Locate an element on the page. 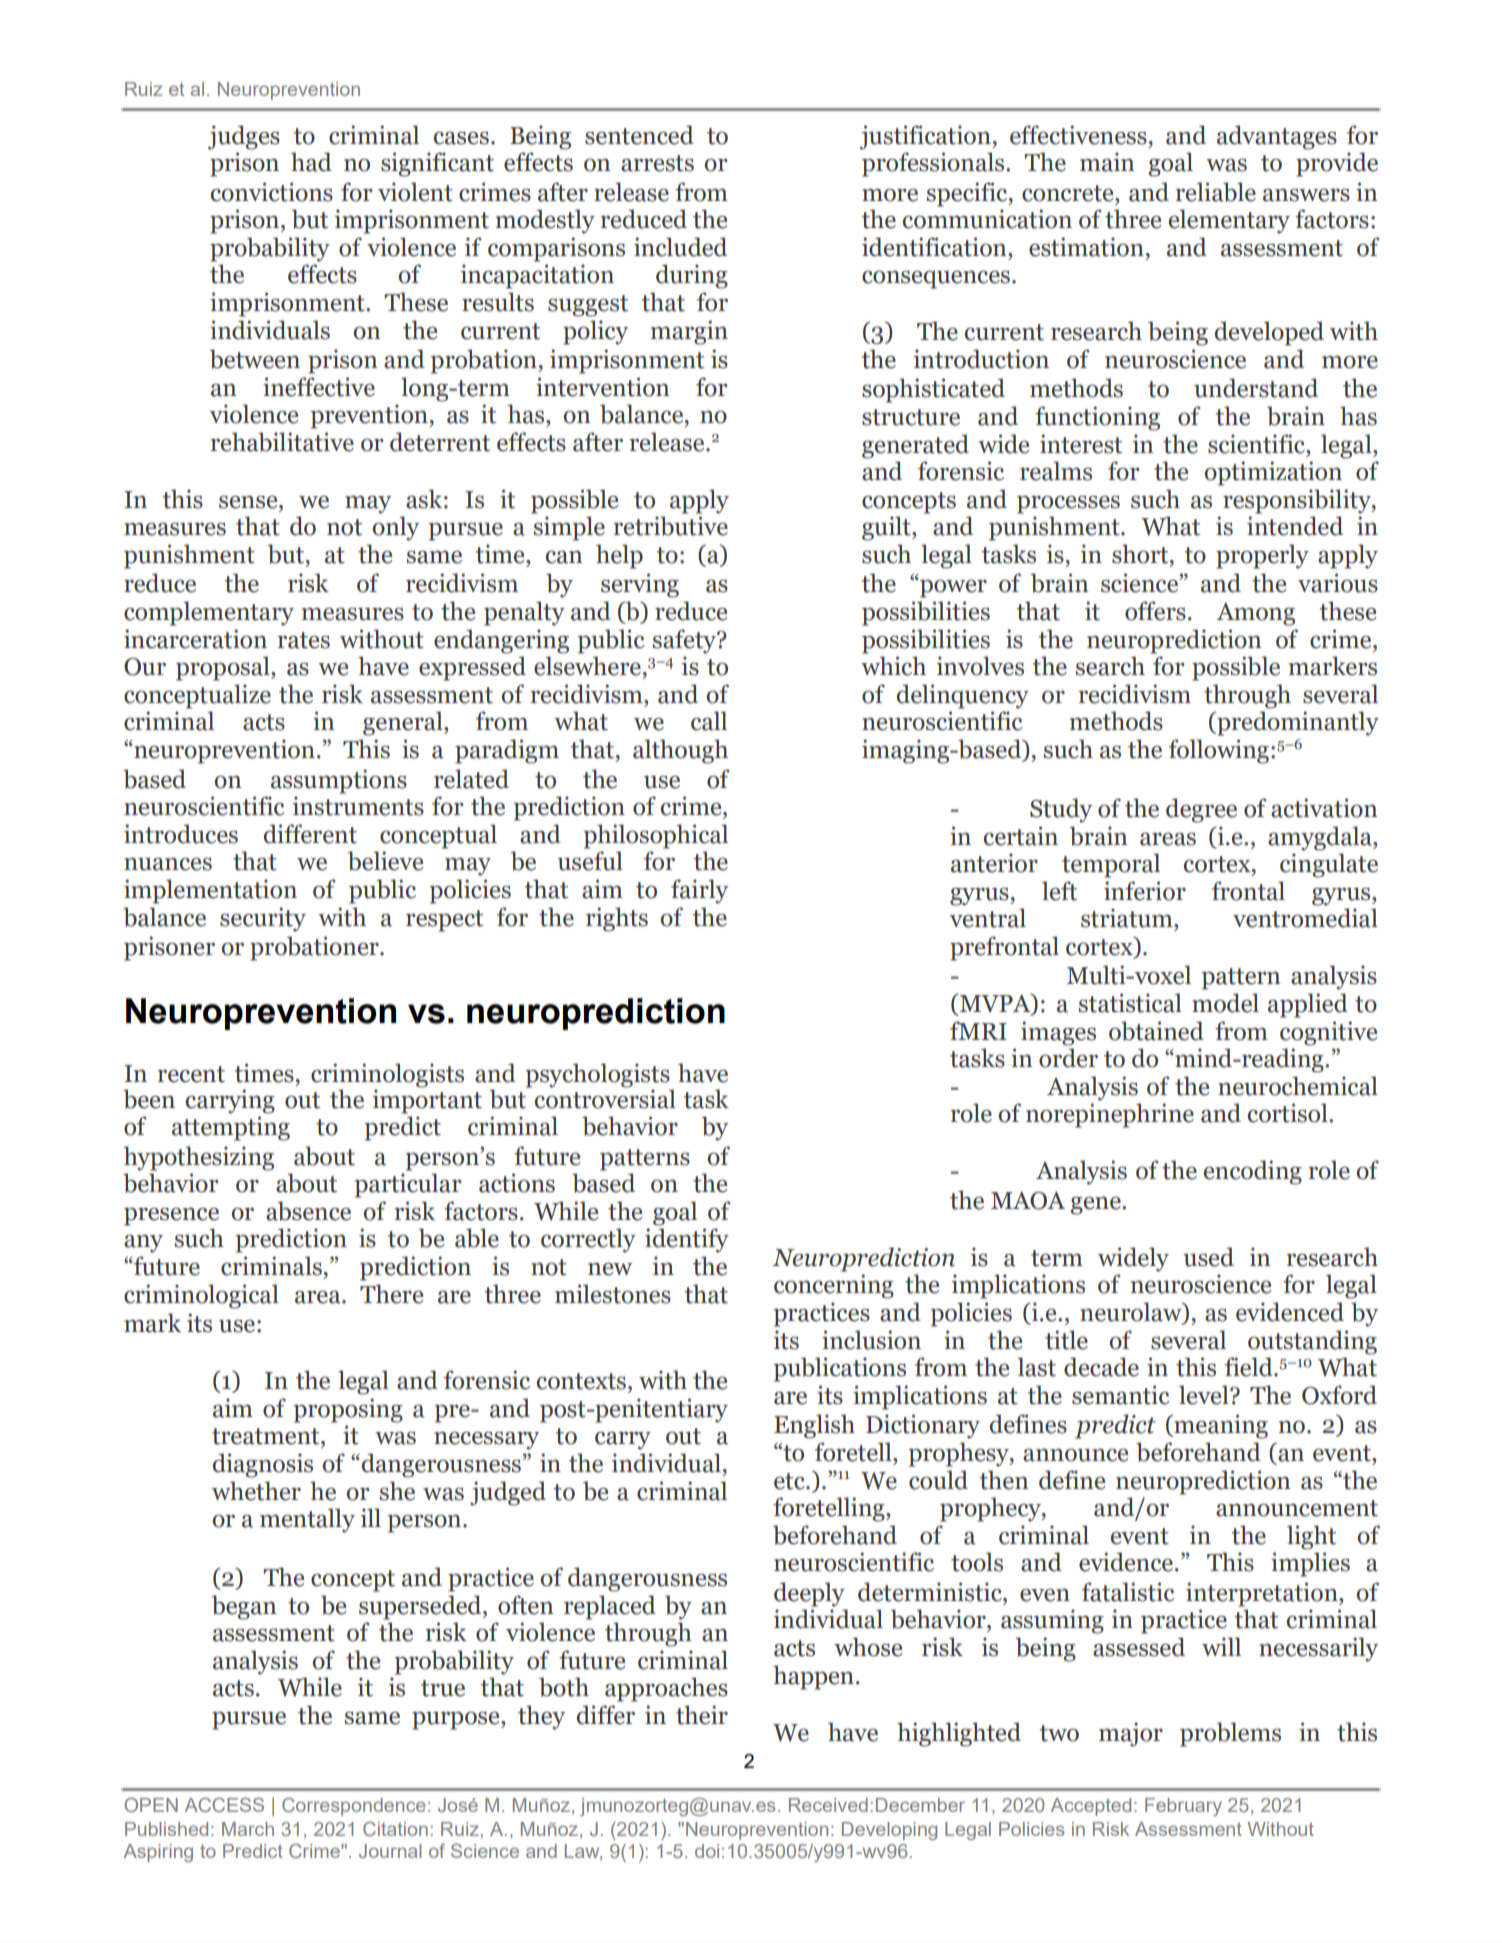 The width and height of the page is (1502, 1943). call is located at coordinates (709, 721).
